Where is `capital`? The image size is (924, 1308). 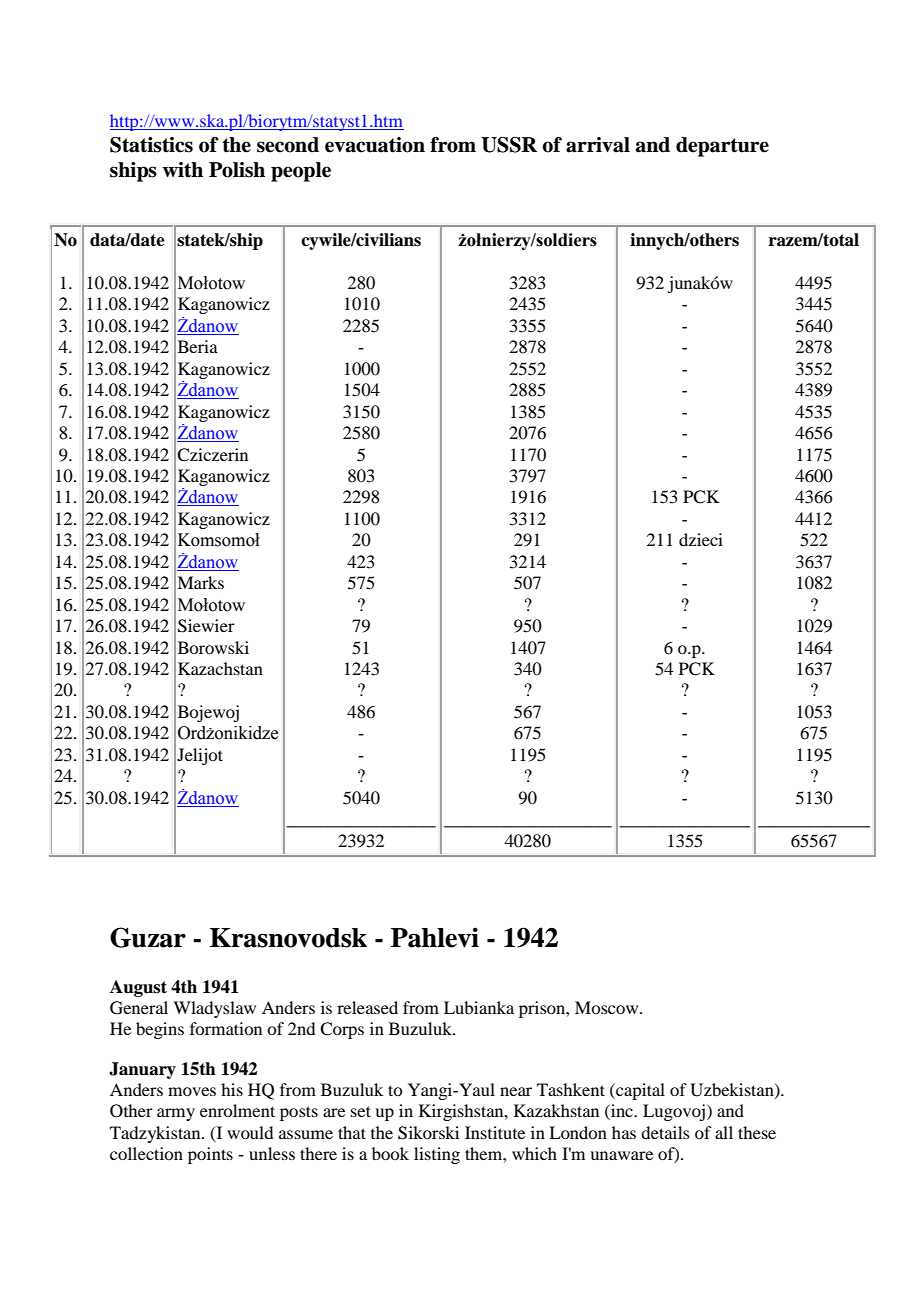 capital is located at coordinates (639, 1091).
